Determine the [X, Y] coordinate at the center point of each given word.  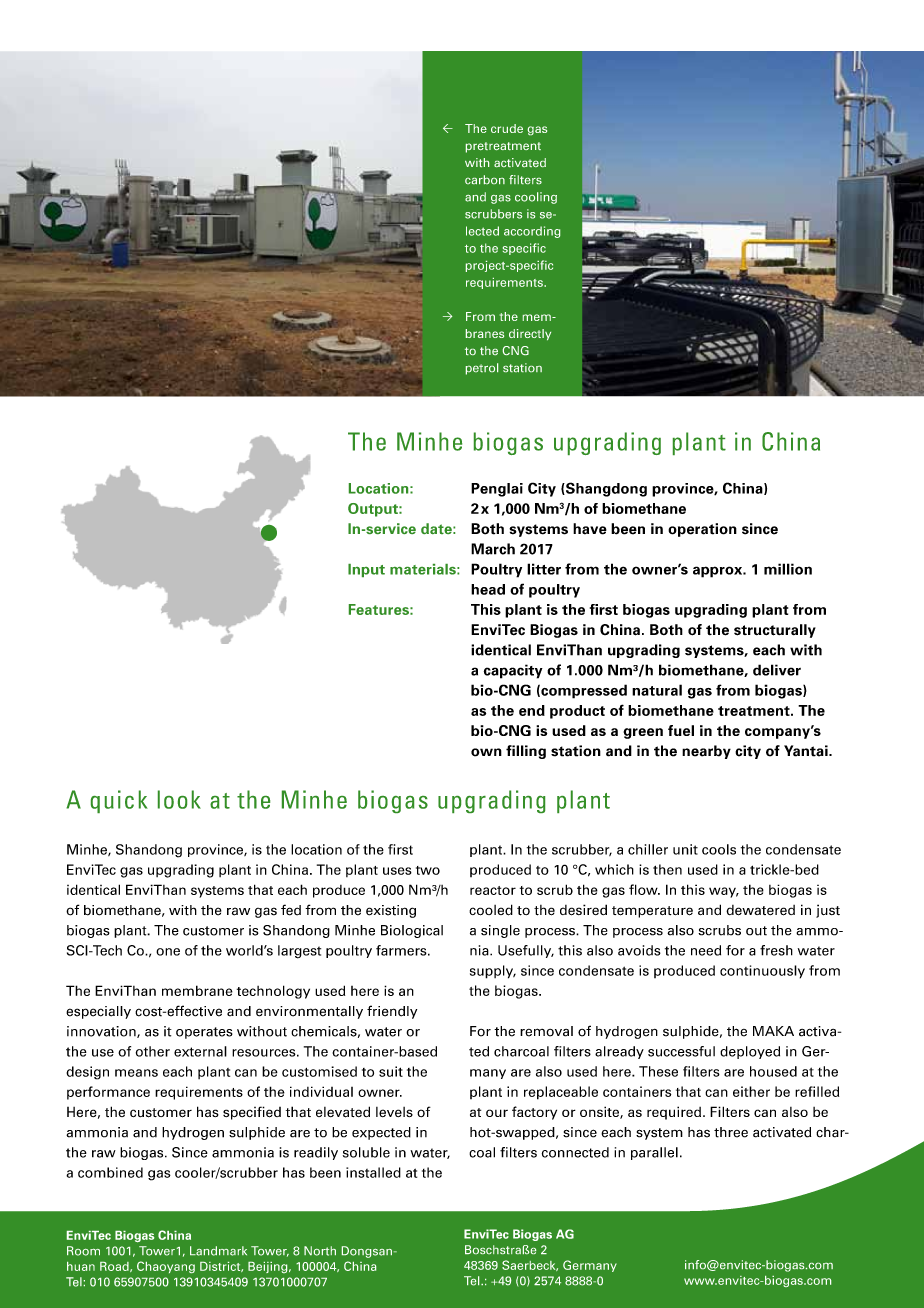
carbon [485, 179]
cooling [536, 198]
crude [507, 128]
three [731, 1132]
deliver [777, 670]
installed [373, 1172]
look [179, 799]
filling [526, 752]
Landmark [218, 1251]
